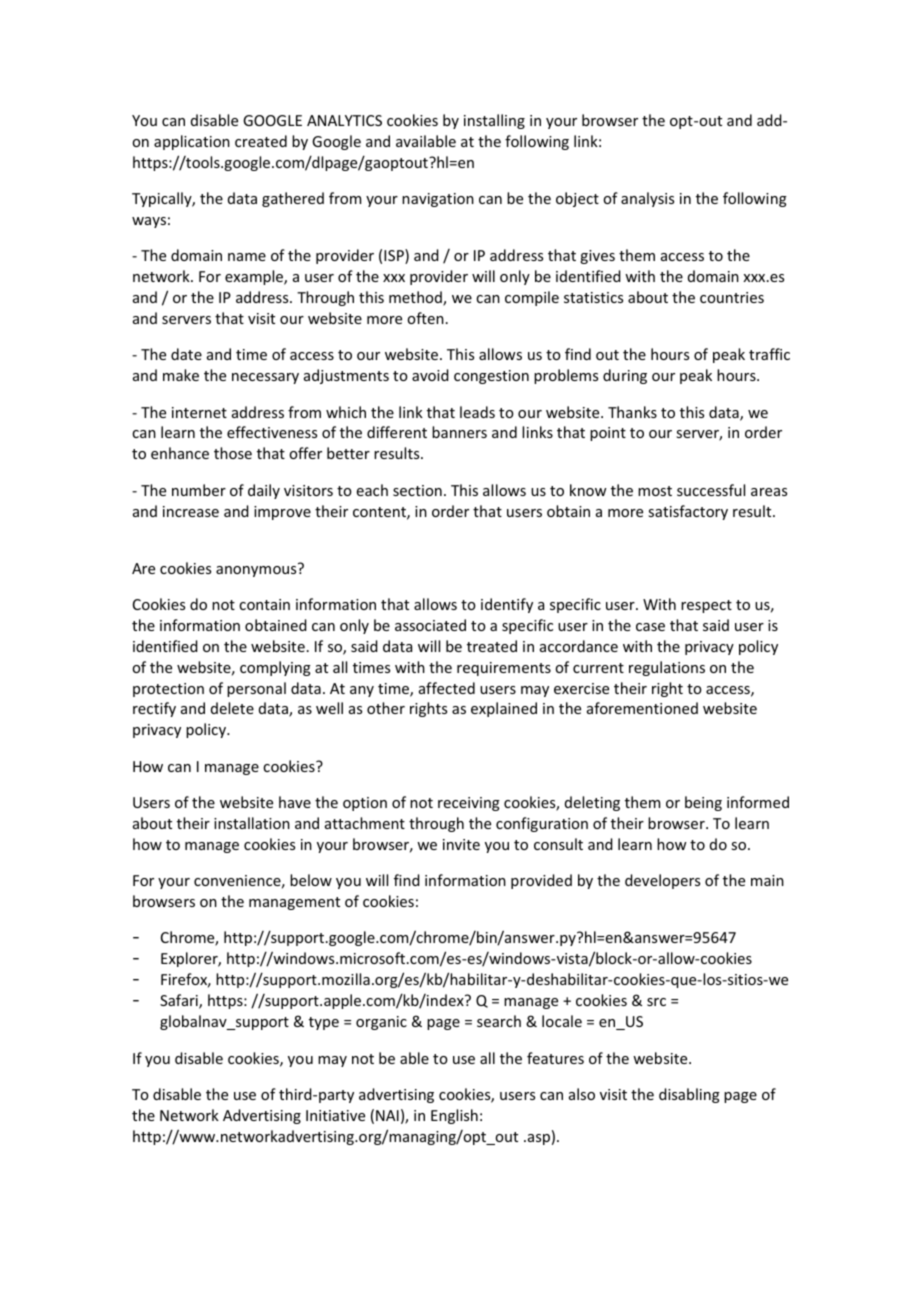  I want to click on created, so click(261, 141).
